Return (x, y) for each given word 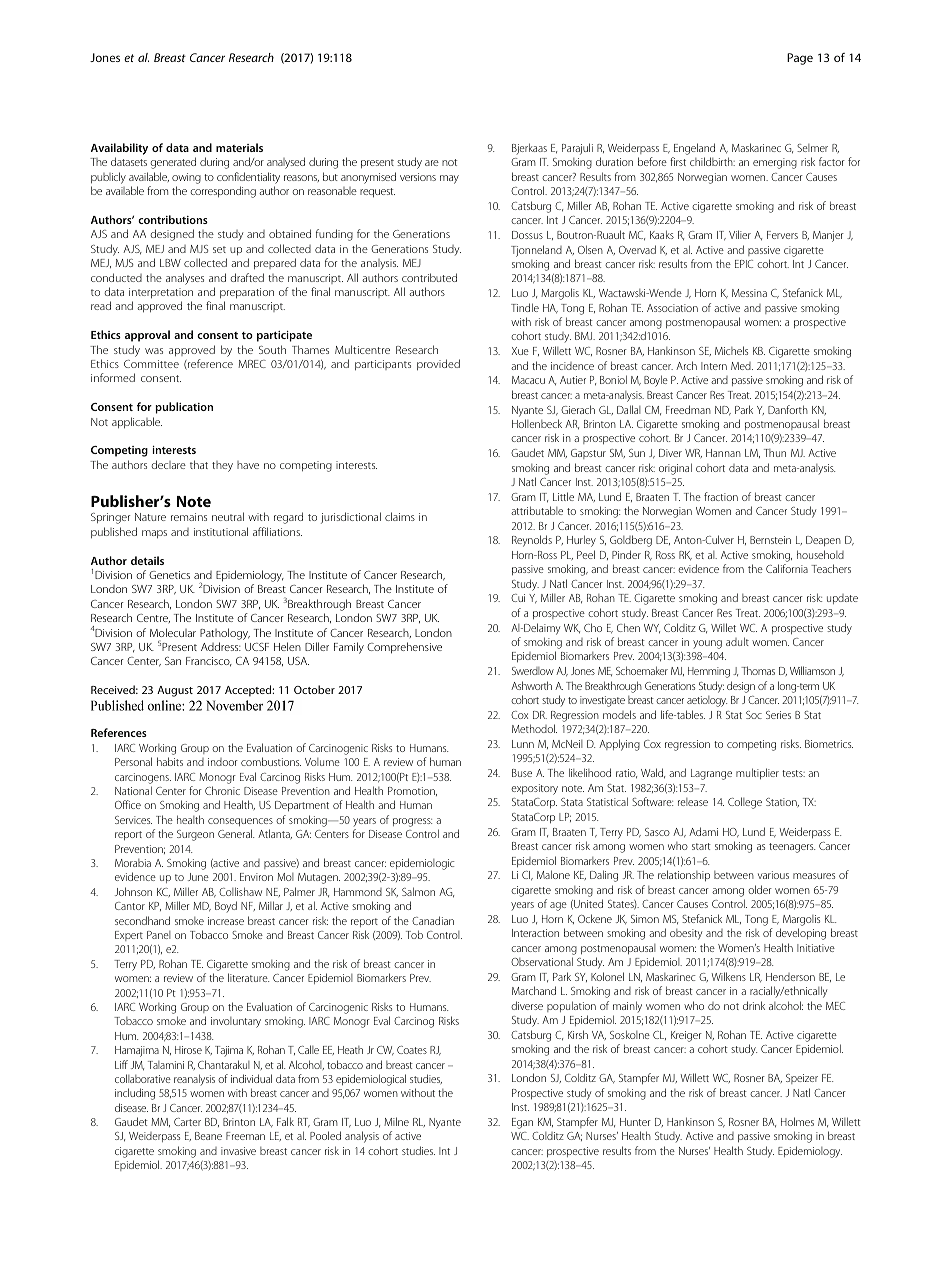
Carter (187, 1122)
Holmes (797, 1121)
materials (239, 147)
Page (800, 59)
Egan (522, 1123)
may (449, 179)
